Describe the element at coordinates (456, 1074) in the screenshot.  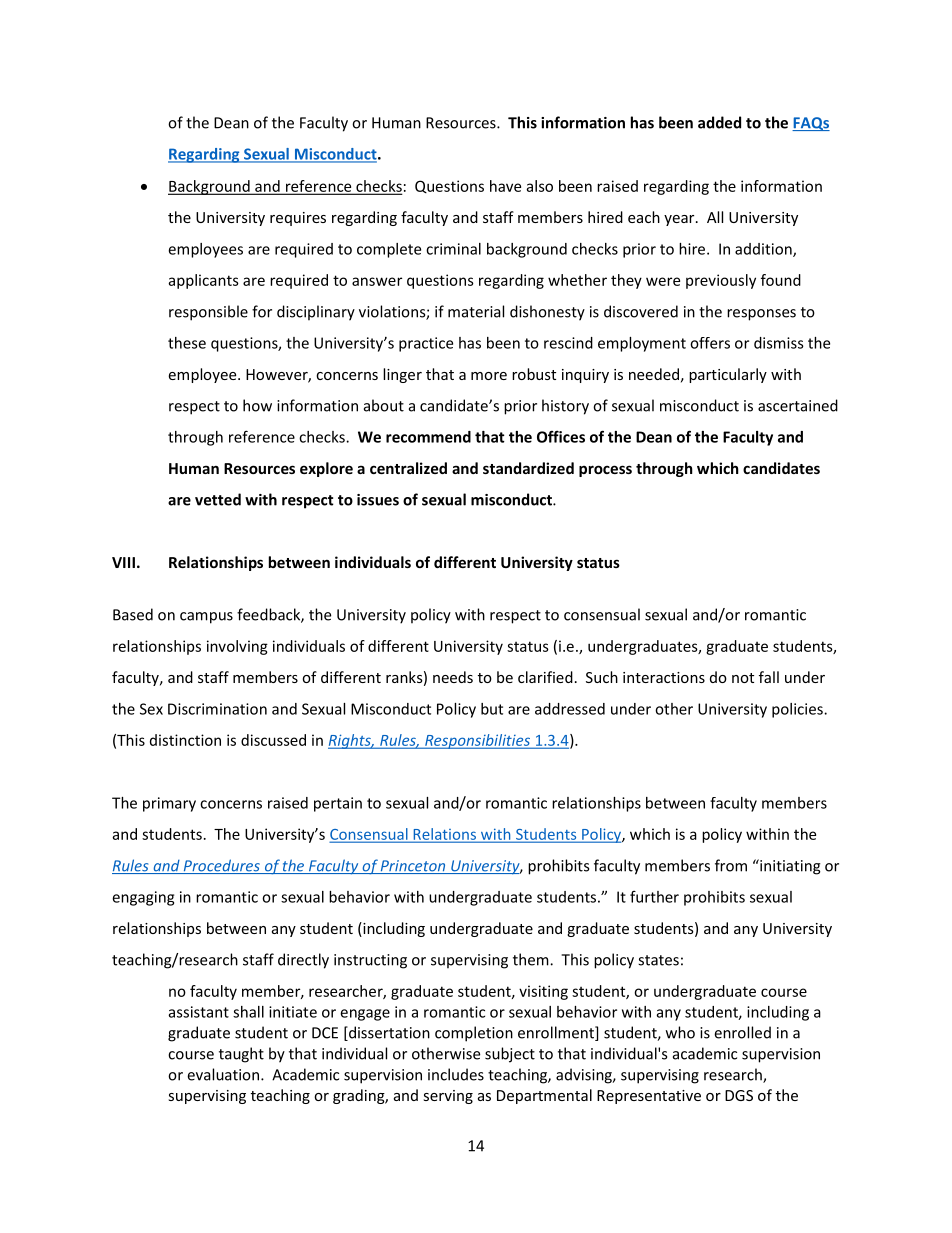
I see `includes` at that location.
